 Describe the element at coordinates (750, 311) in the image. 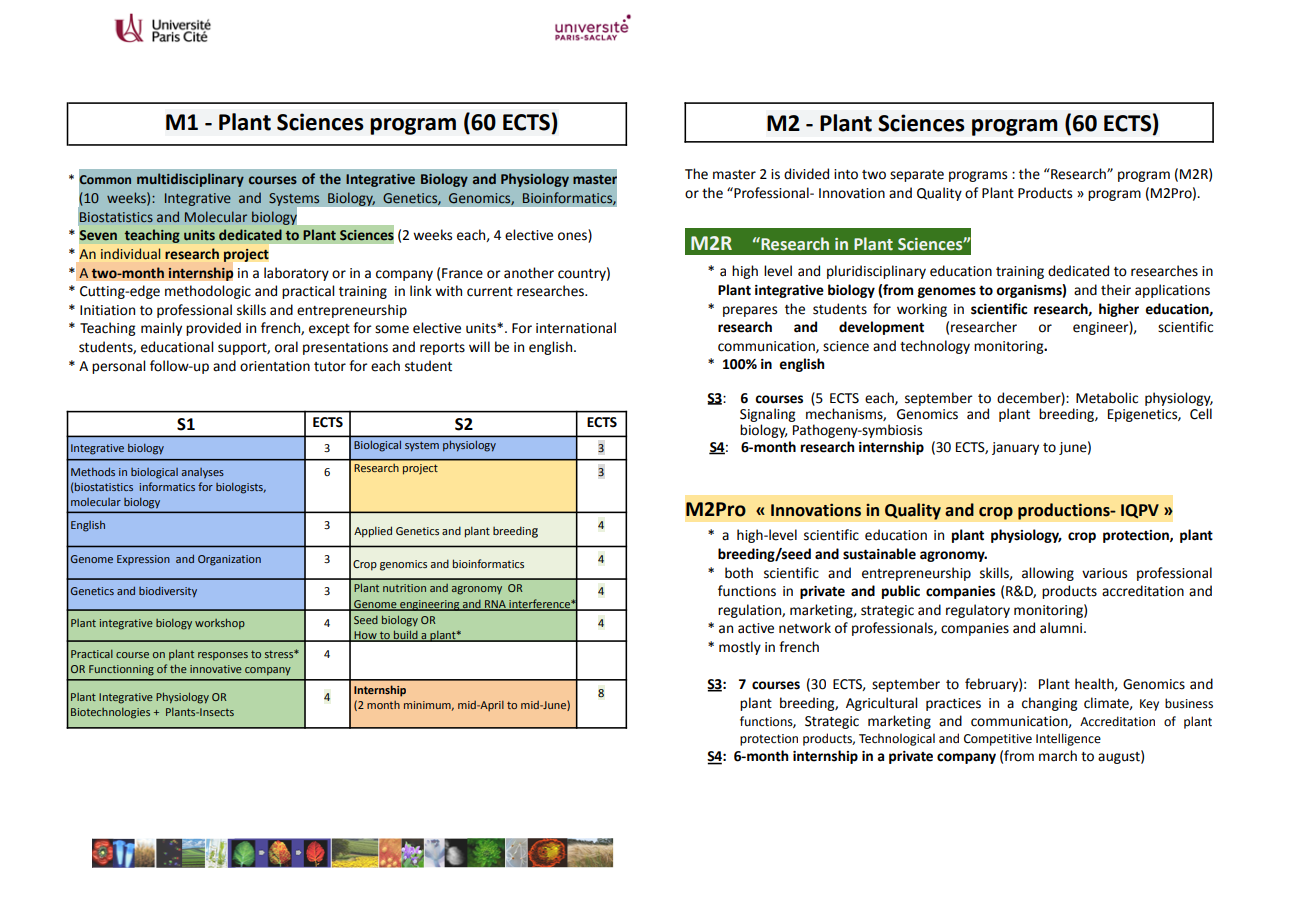

I see `prepares` at that location.
